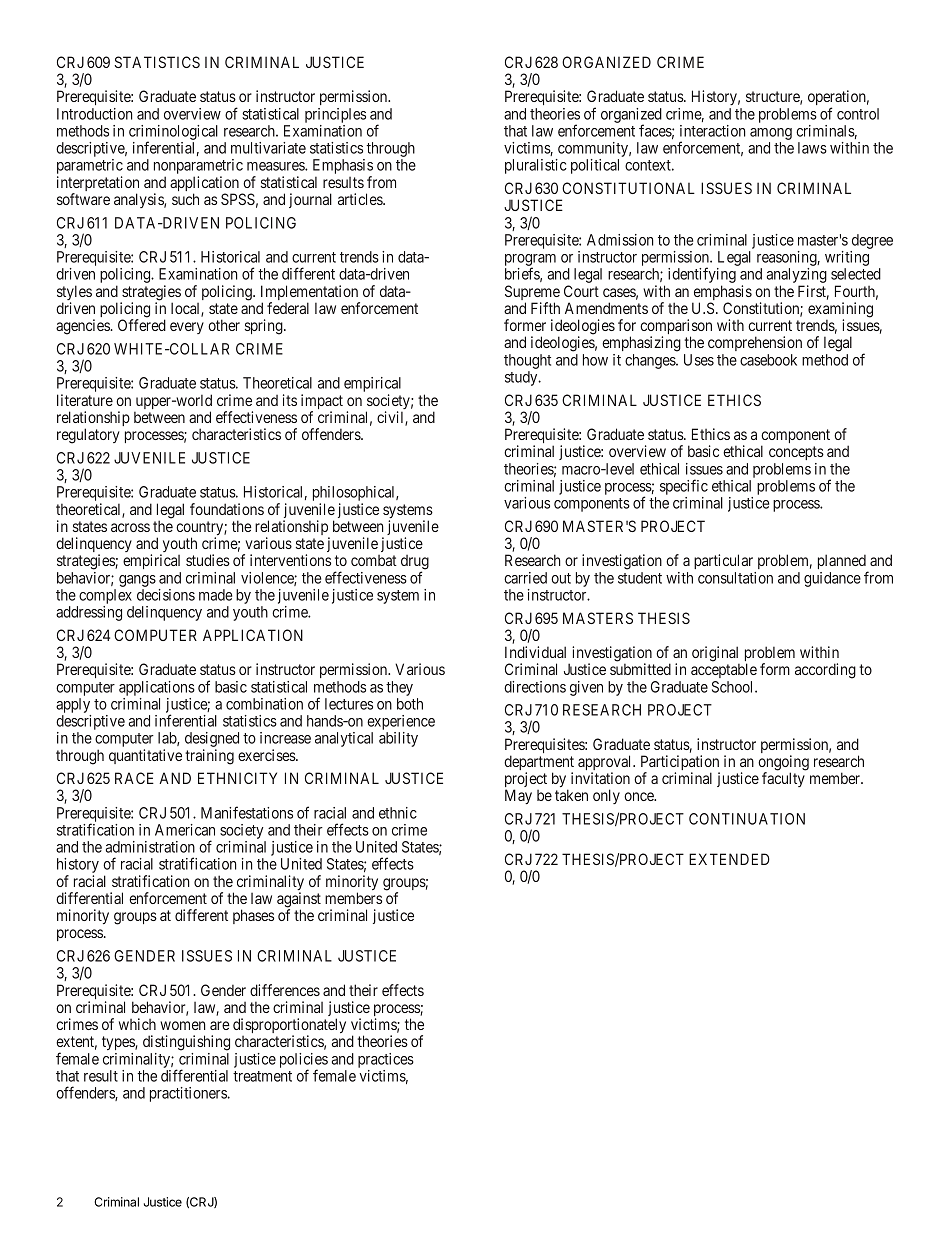 The height and width of the screenshot is (1233, 952). What do you see at coordinates (386, 1060) in the screenshot?
I see `practices` at bounding box center [386, 1060].
